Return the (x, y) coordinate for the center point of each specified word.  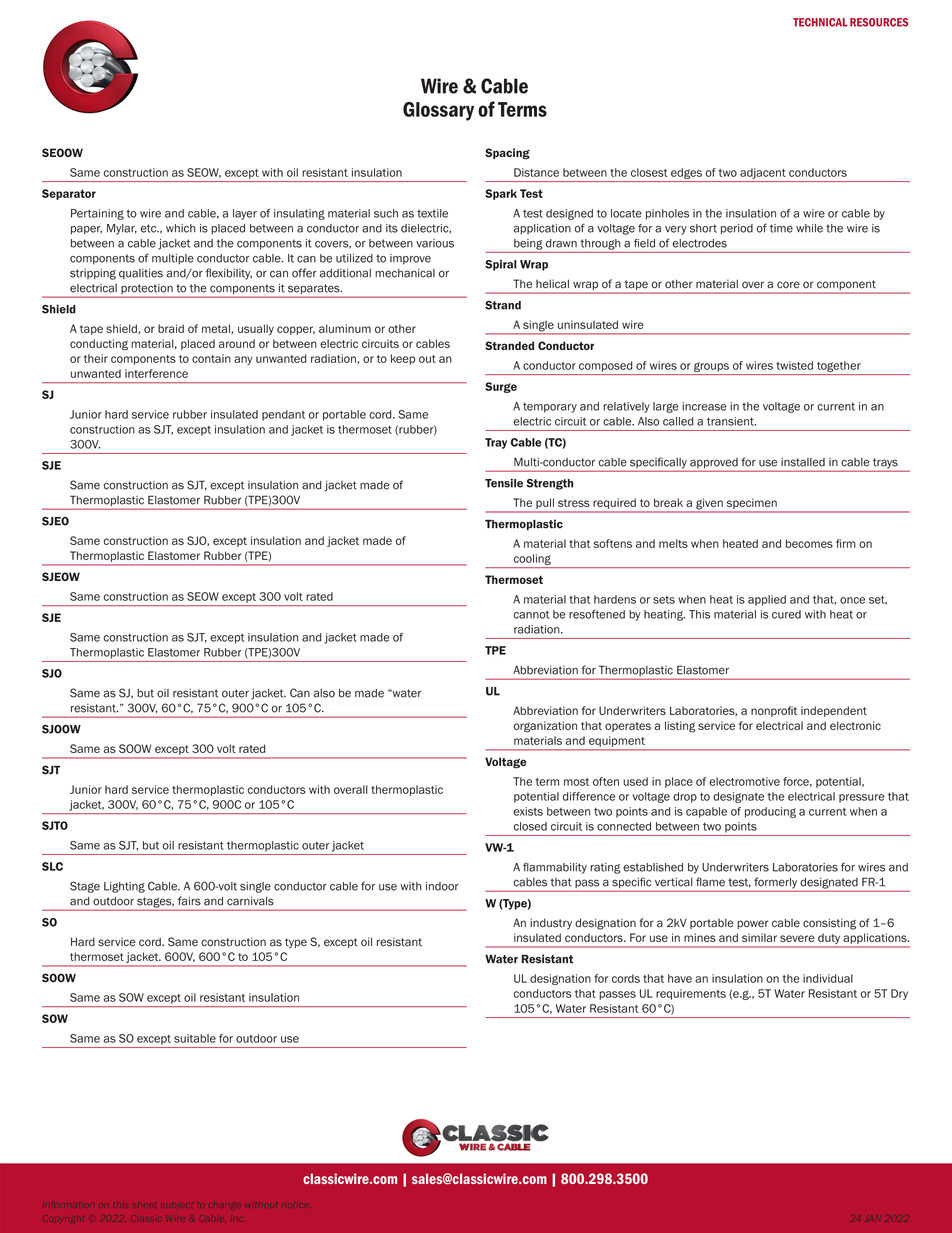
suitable (195, 1038)
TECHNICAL (820, 22)
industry (551, 923)
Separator (69, 194)
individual (828, 978)
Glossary (438, 111)
